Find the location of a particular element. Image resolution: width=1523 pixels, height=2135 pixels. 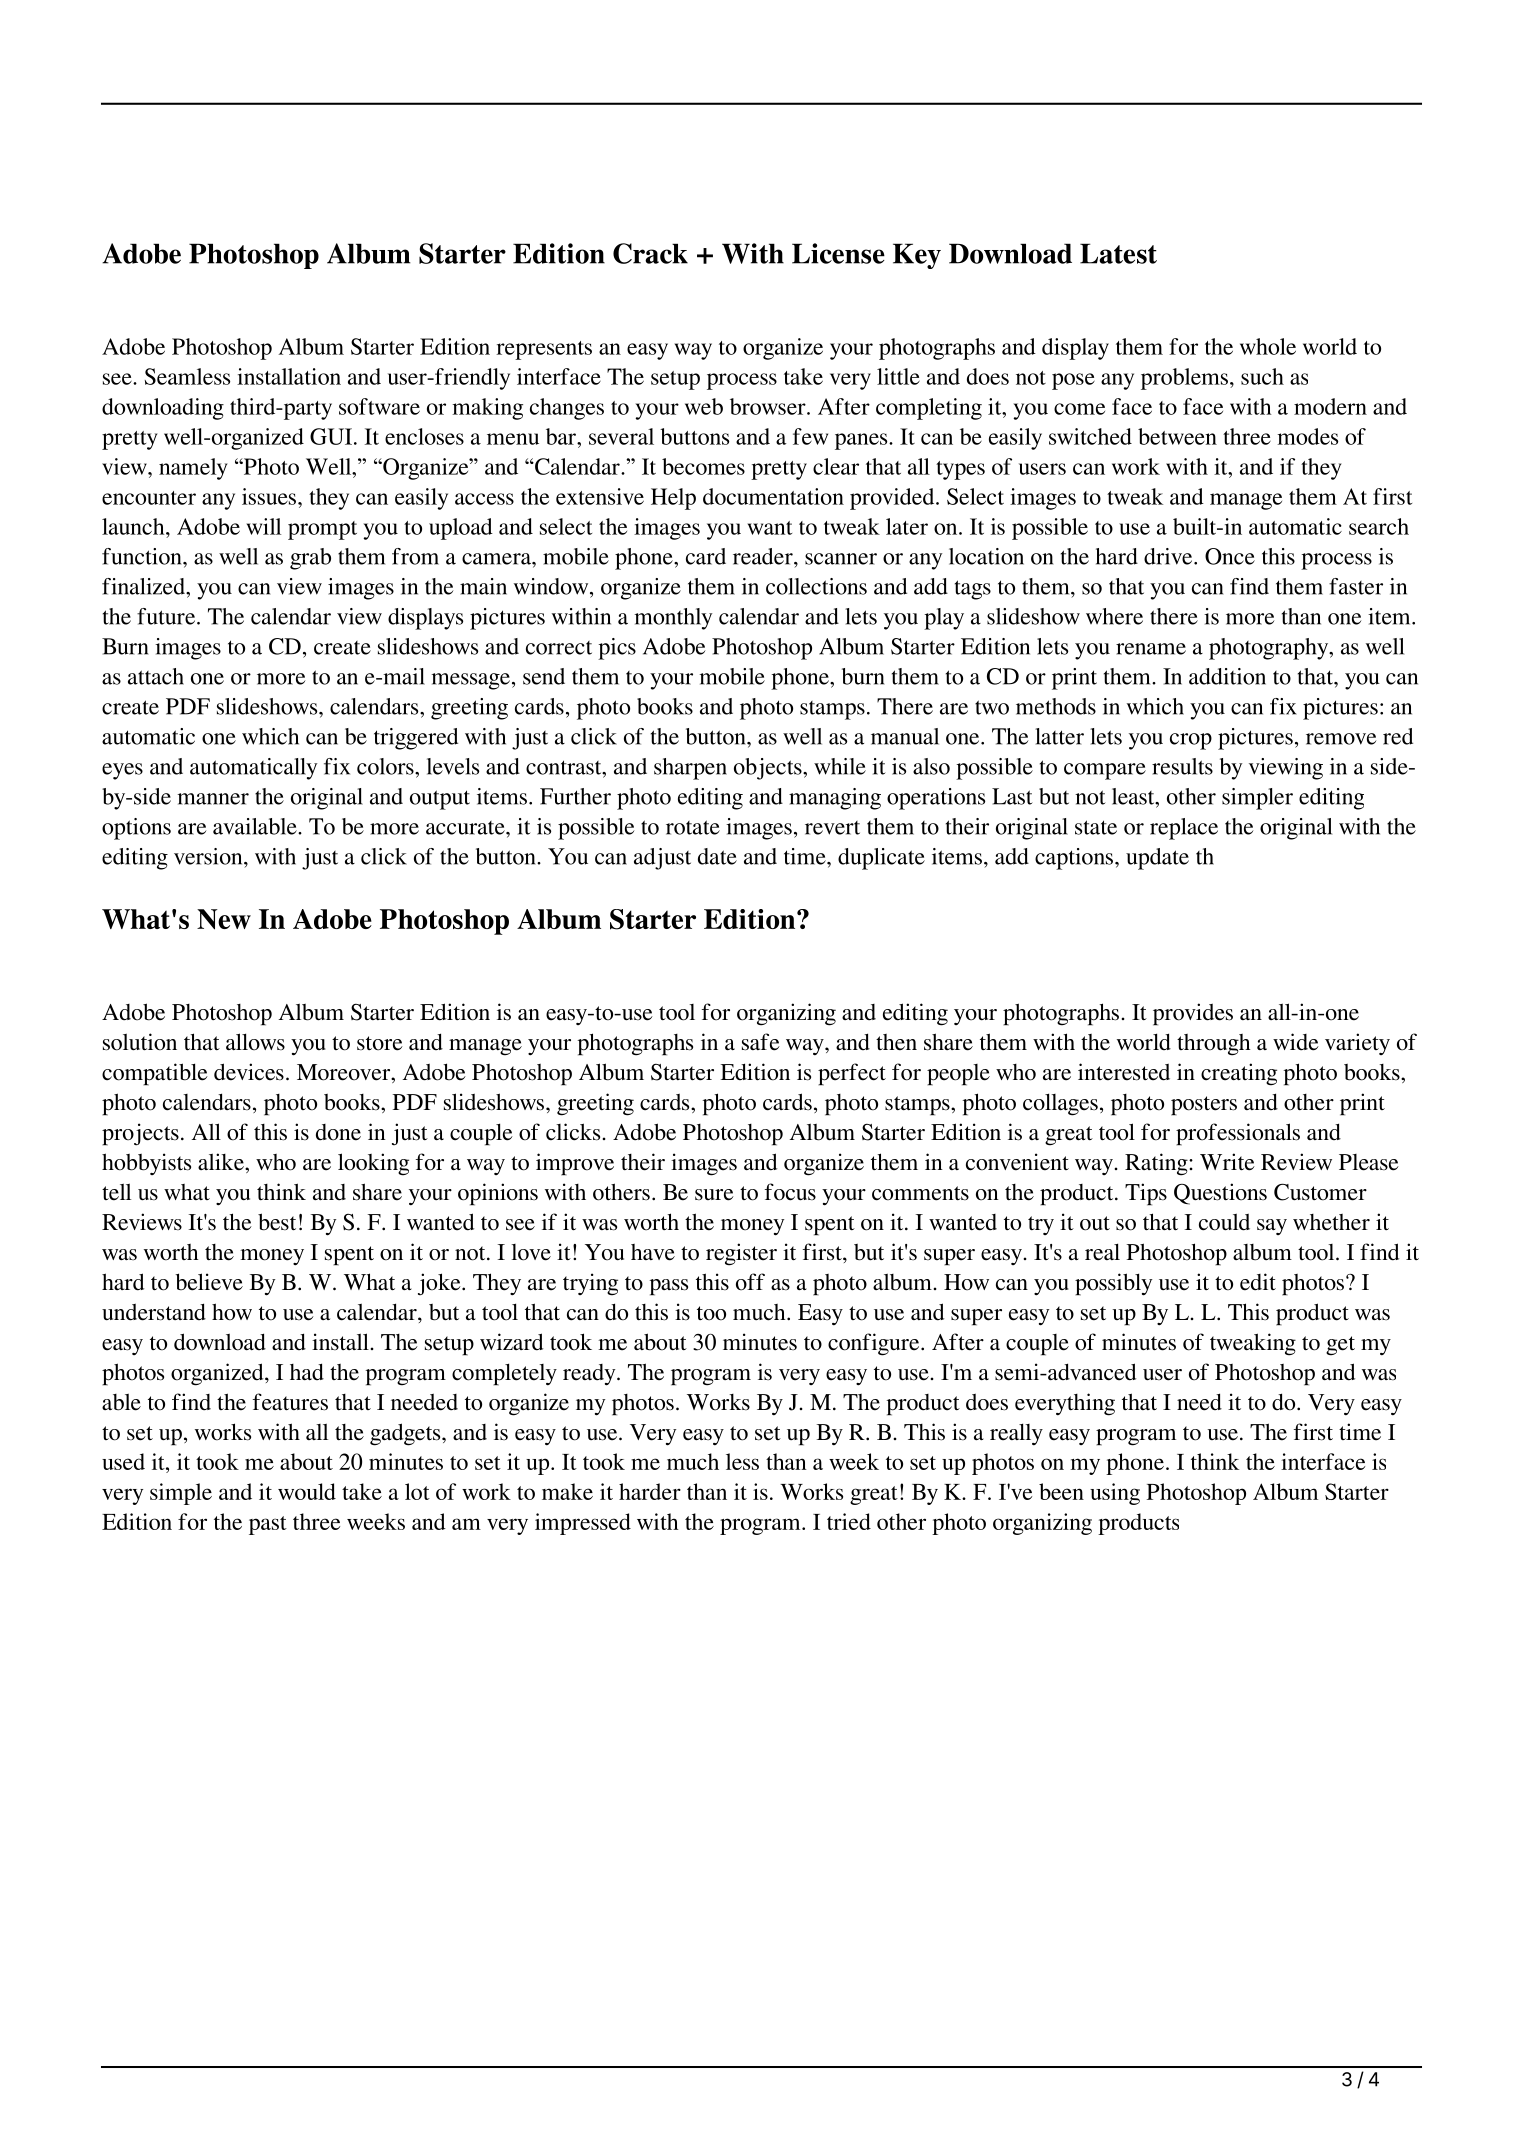

New is located at coordinates (224, 919).
